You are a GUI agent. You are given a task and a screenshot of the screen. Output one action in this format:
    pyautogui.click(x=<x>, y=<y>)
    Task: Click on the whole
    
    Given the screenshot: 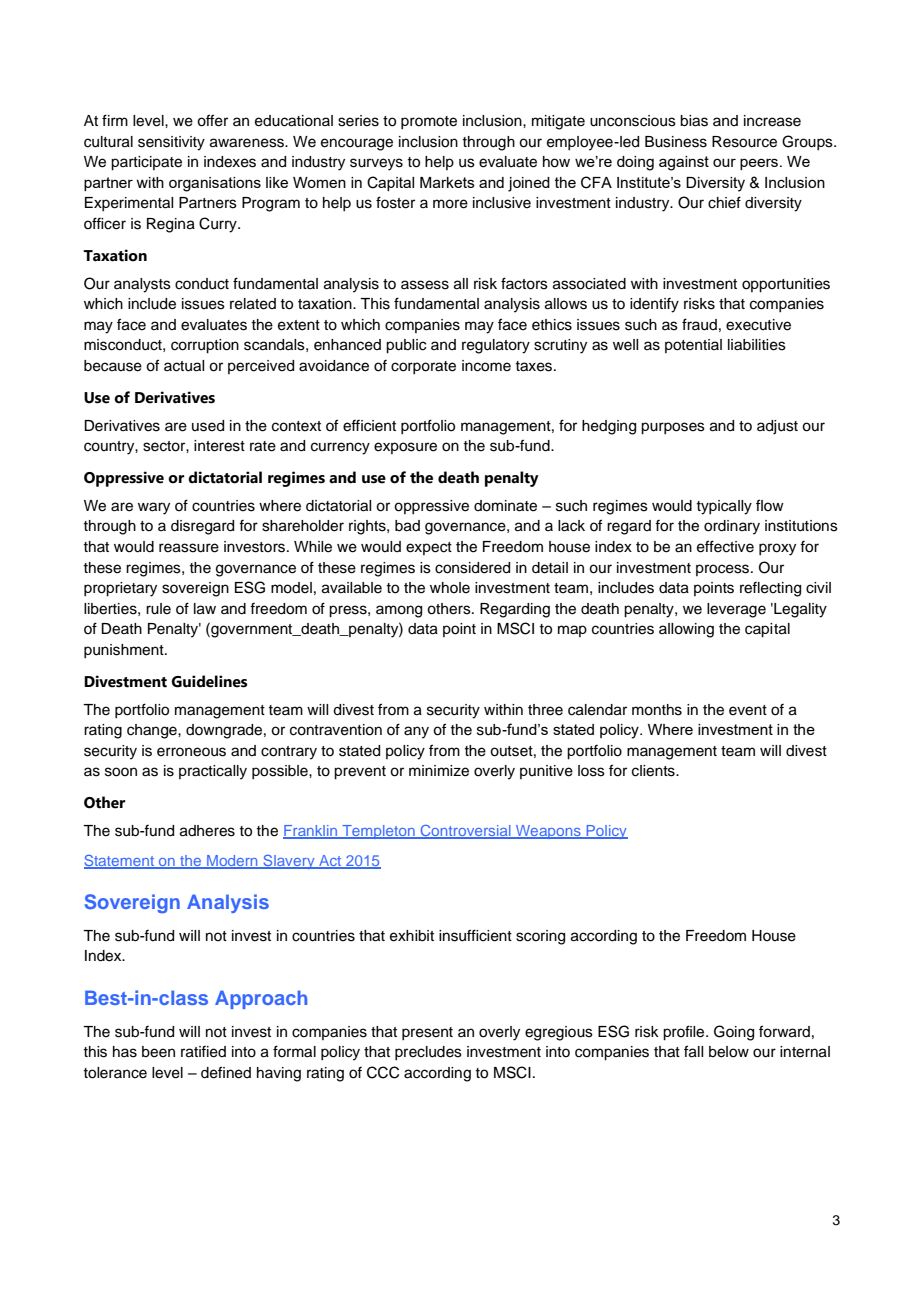 What is the action you would take?
    pyautogui.click(x=450, y=588)
